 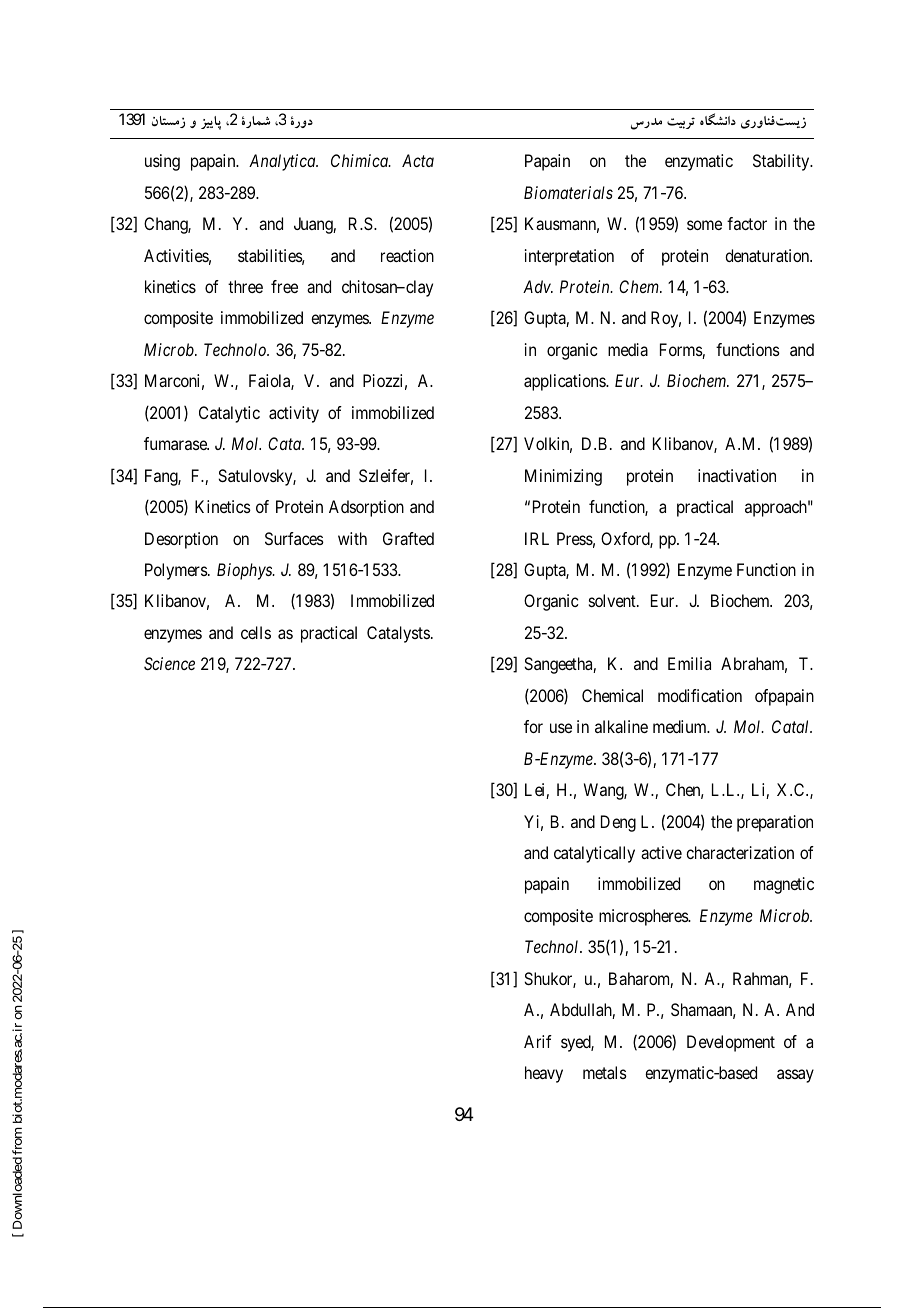 What do you see at coordinates (256, 632) in the document?
I see `cells` at bounding box center [256, 632].
